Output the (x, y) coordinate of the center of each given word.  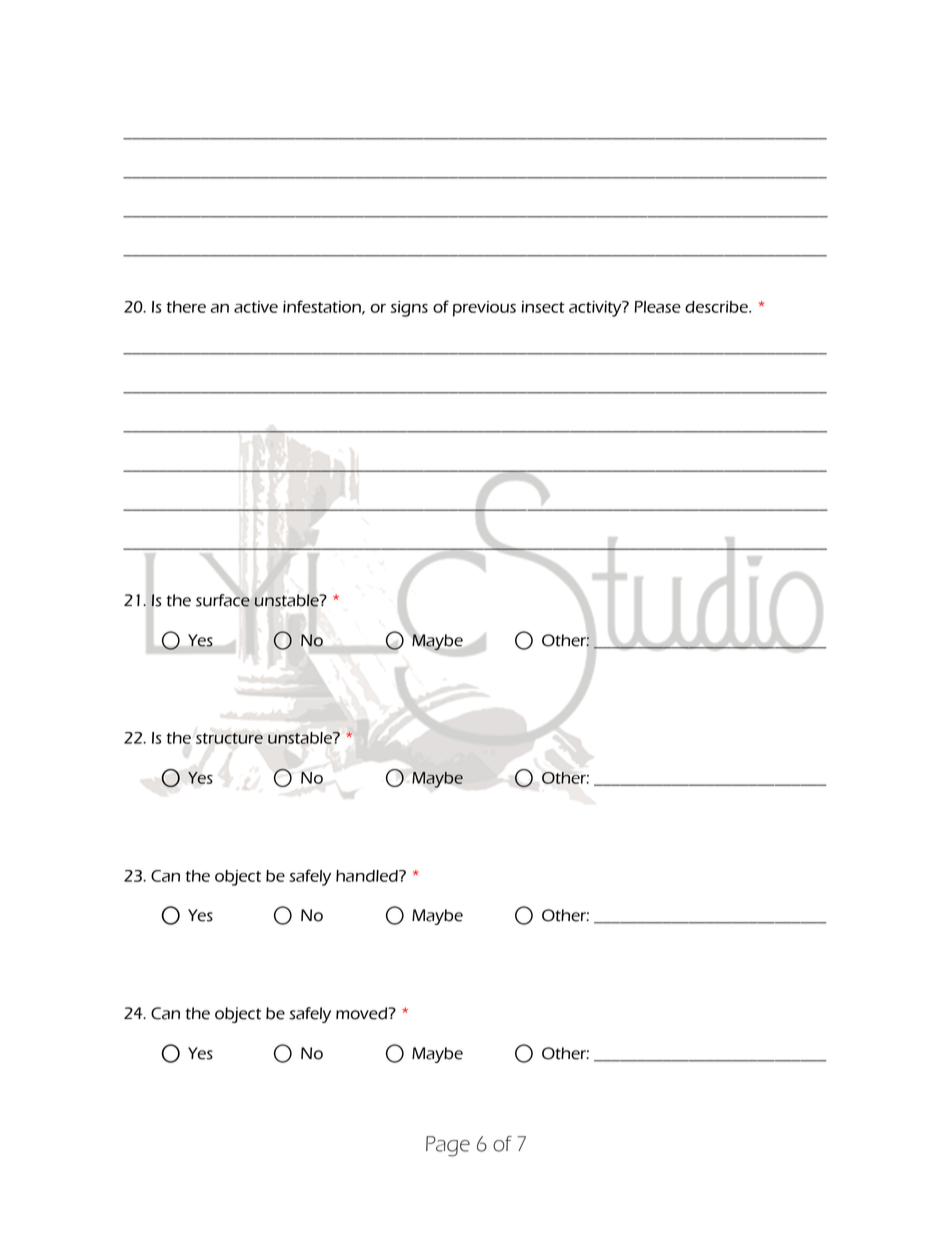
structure (229, 738)
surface (224, 600)
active (256, 307)
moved (363, 1013)
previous (484, 309)
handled (368, 876)
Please (657, 307)
